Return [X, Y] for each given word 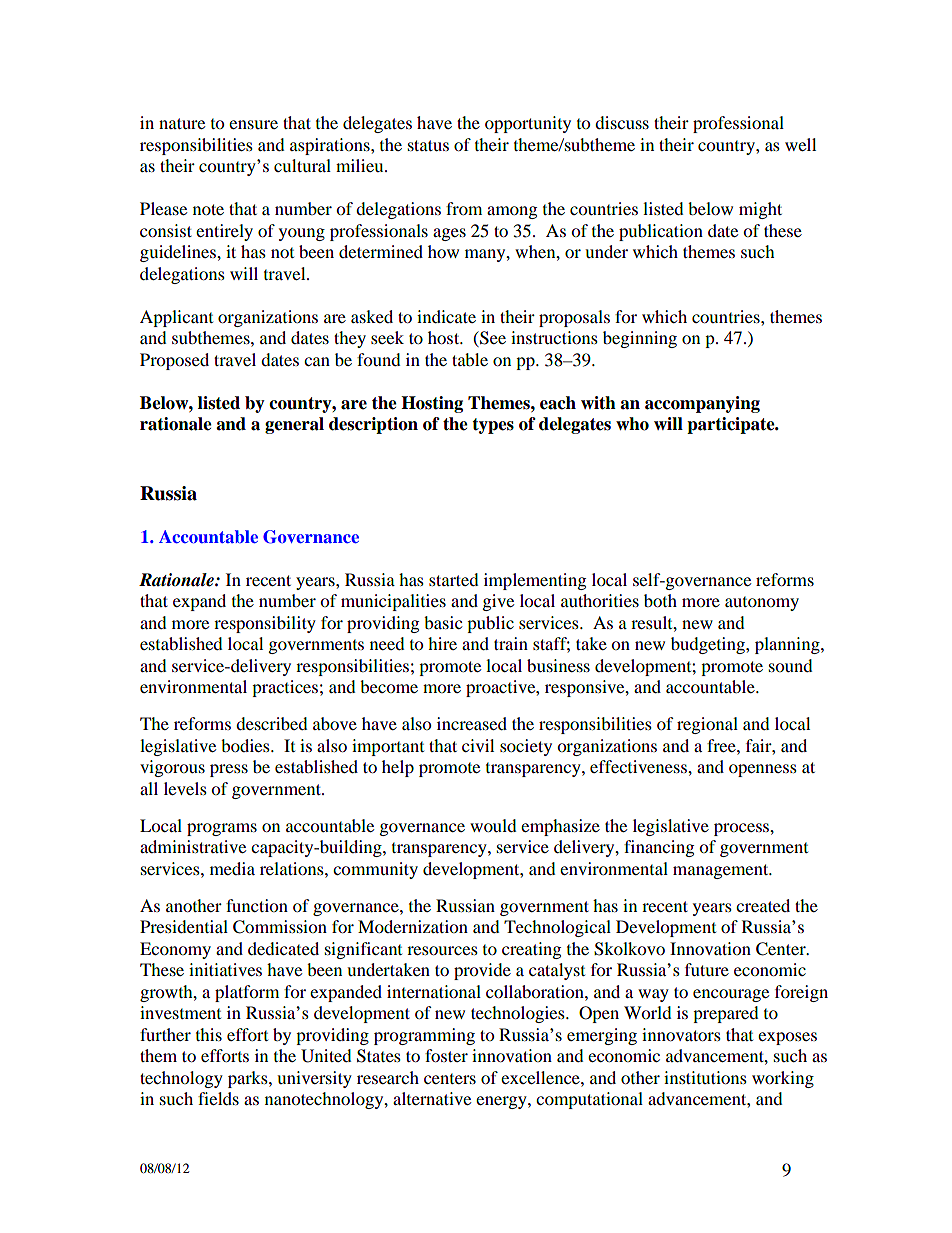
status [428, 145]
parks [249, 1079]
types [493, 426]
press [229, 770]
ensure [253, 124]
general [294, 425]
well [800, 144]
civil [478, 745]
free [722, 745]
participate [732, 425]
